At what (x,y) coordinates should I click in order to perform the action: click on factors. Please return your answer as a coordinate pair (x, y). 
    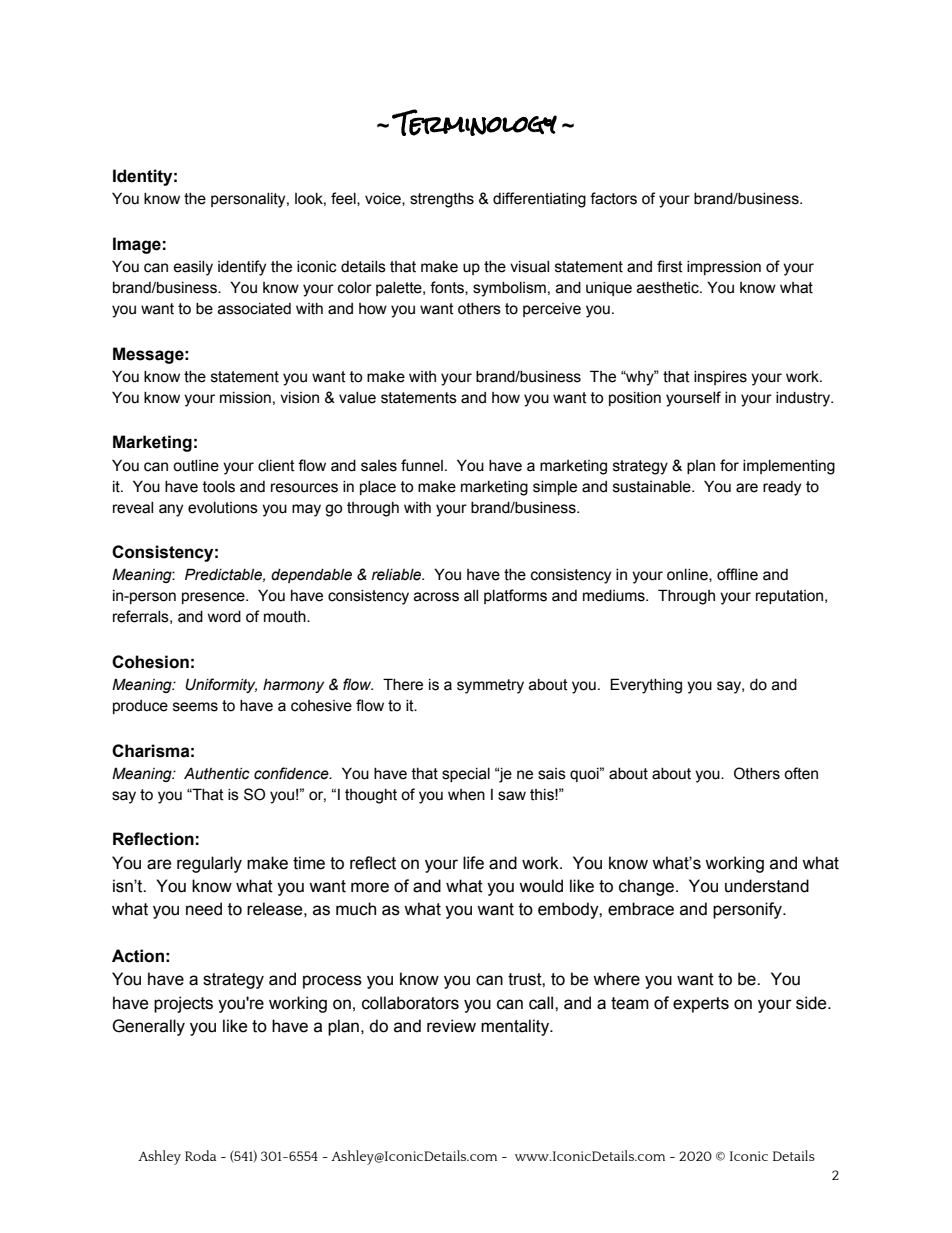
    Looking at the image, I should click on (613, 198).
